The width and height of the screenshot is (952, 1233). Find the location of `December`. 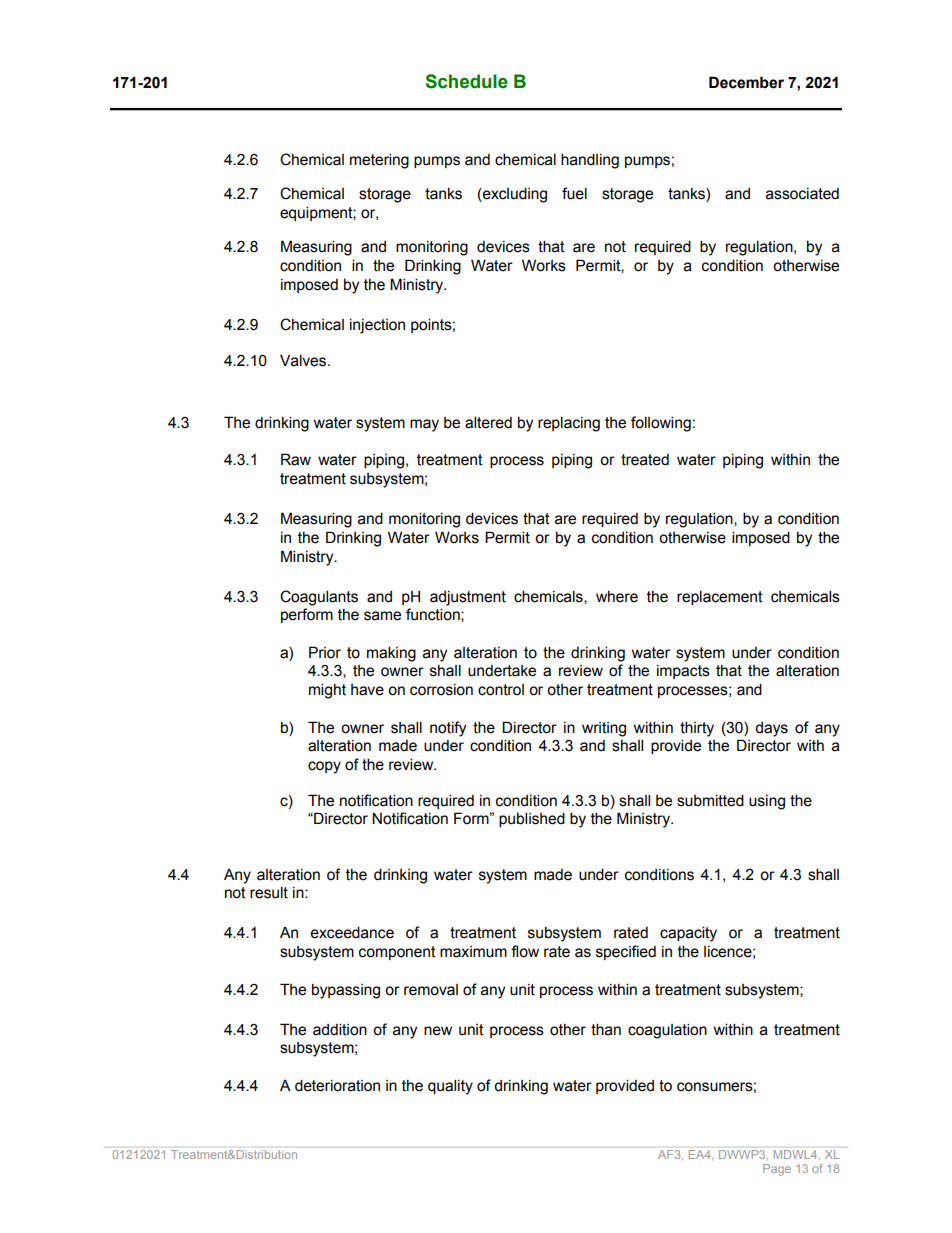

December is located at coordinates (746, 82).
